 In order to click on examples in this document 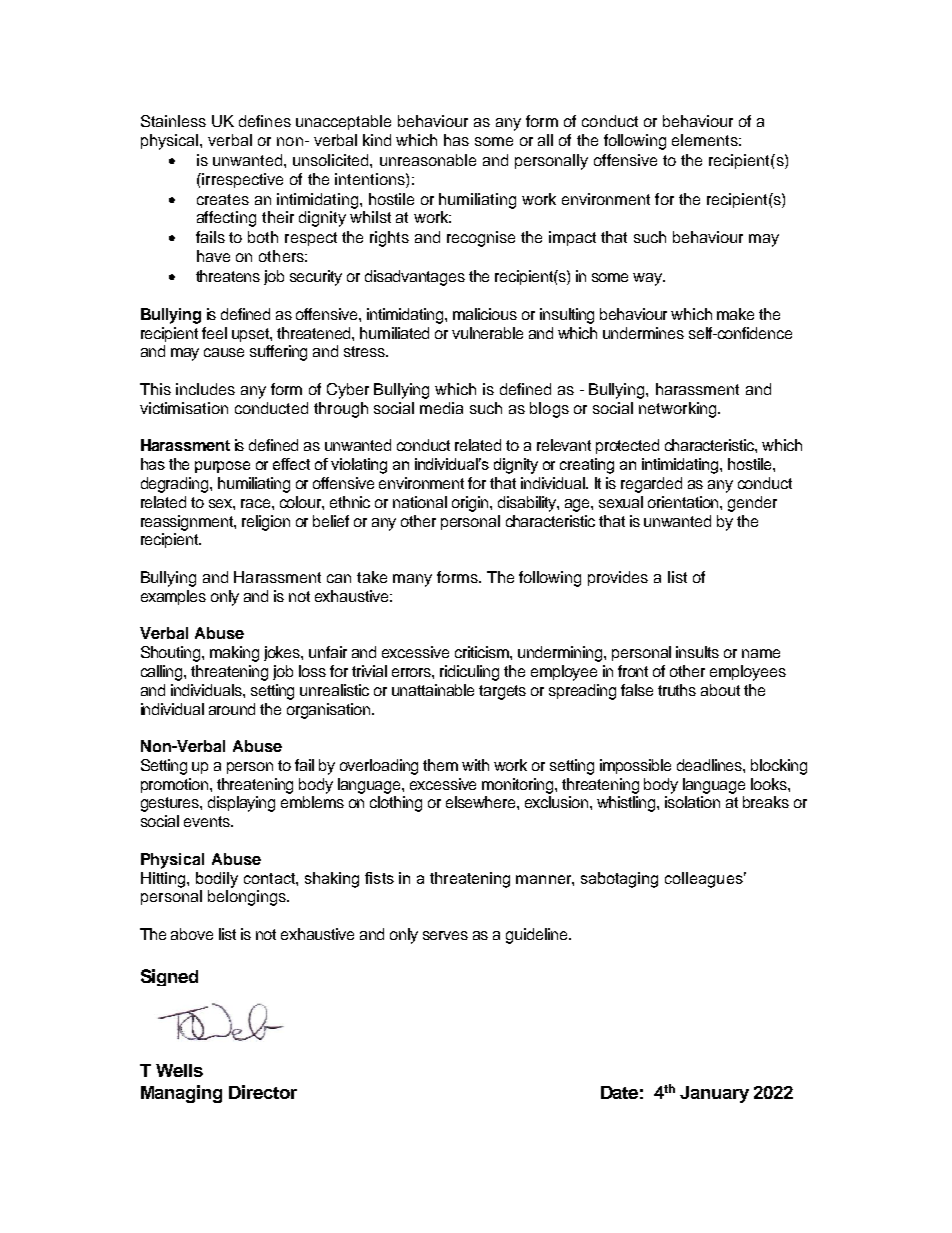, I will do `click(173, 597)`.
